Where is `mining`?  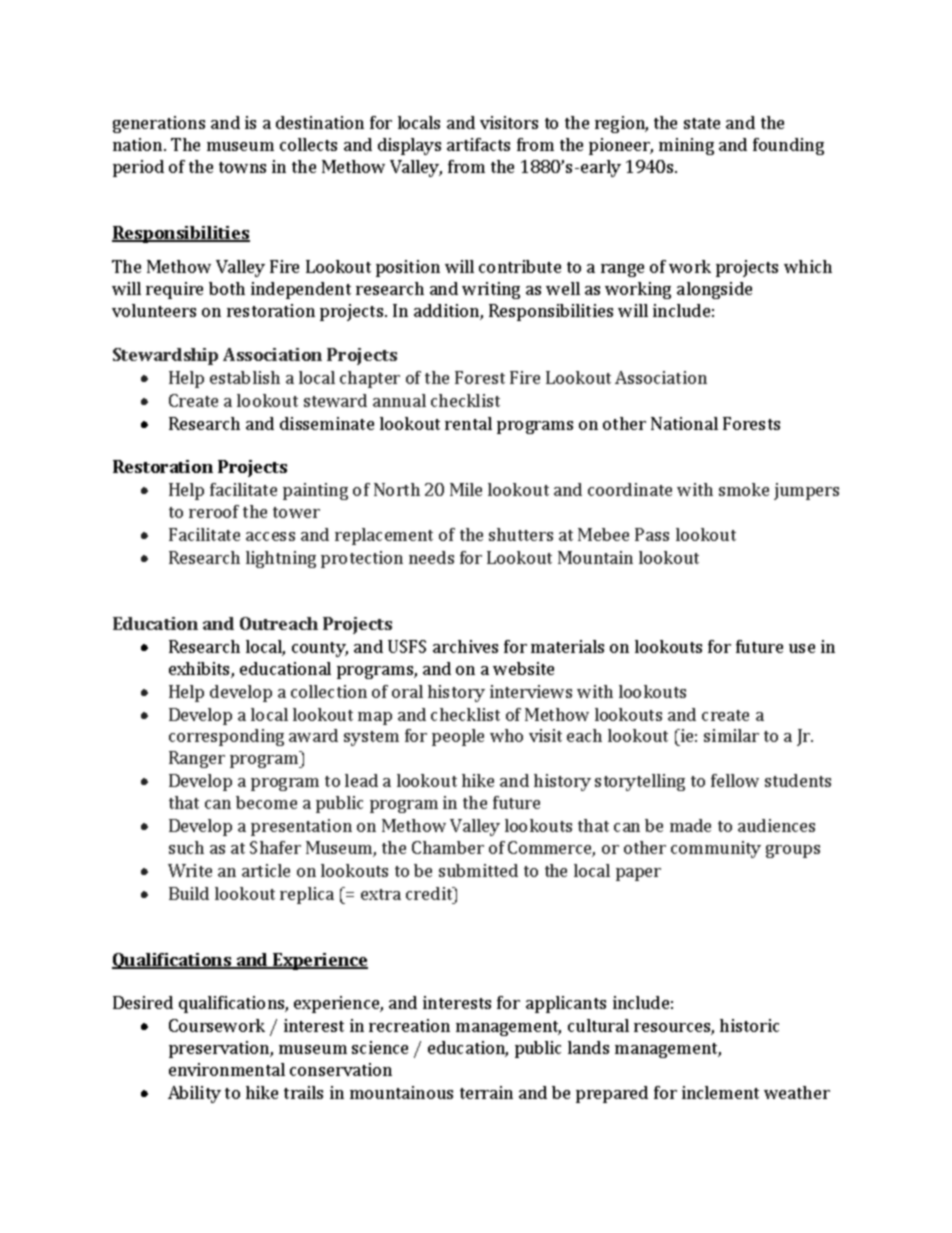 mining is located at coordinates (686, 146).
